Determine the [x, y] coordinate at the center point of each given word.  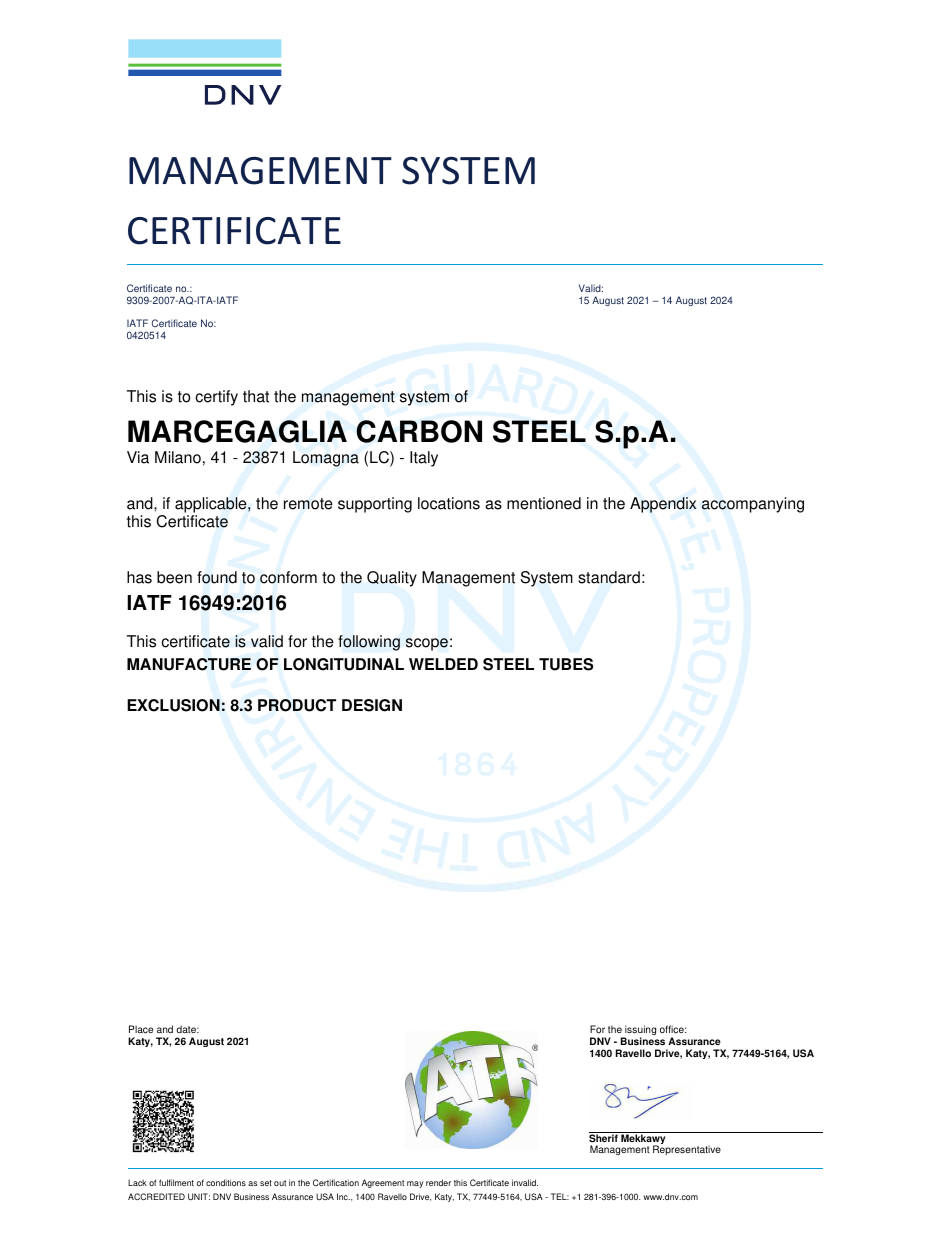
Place [141, 1029]
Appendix [663, 505]
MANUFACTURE [189, 664]
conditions [226, 1182]
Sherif [604, 1137]
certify [216, 398]
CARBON [419, 431]
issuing [639, 1031]
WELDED [443, 664]
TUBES [566, 664]
